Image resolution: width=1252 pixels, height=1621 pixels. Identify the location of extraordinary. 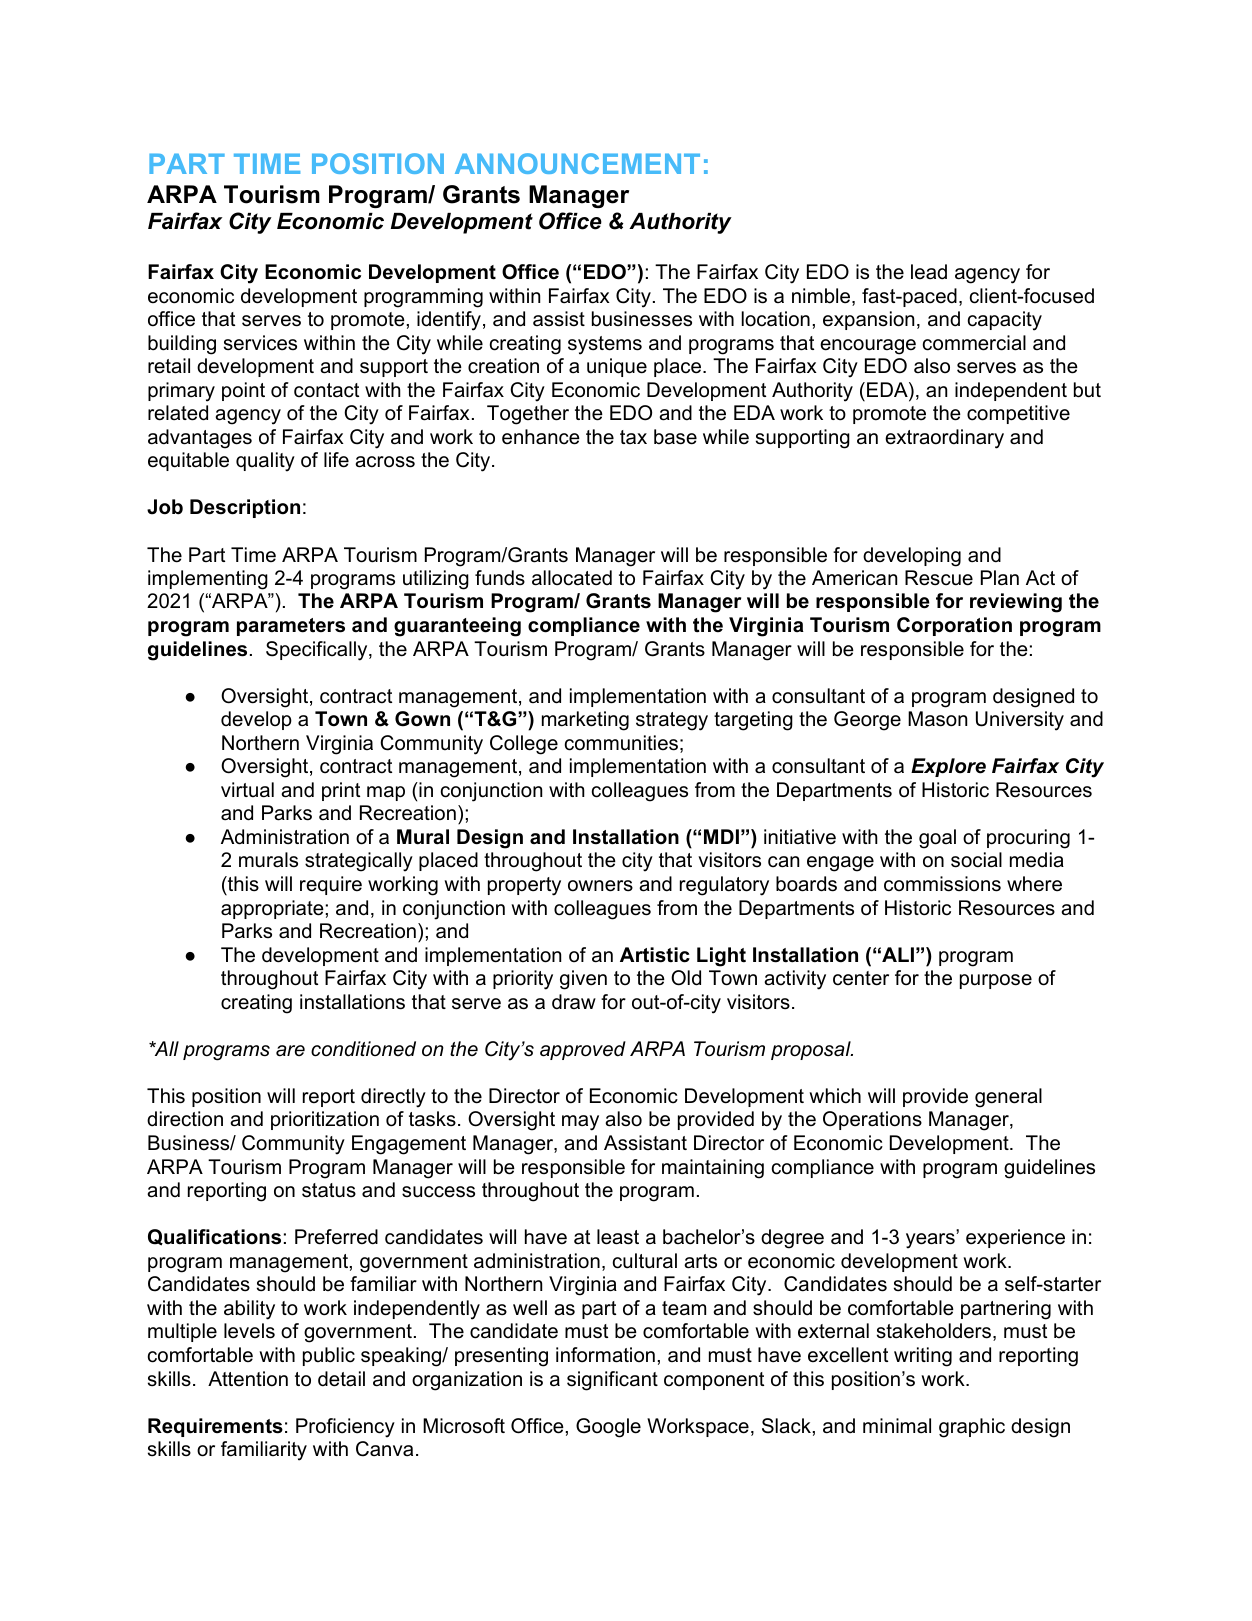
(944, 439).
